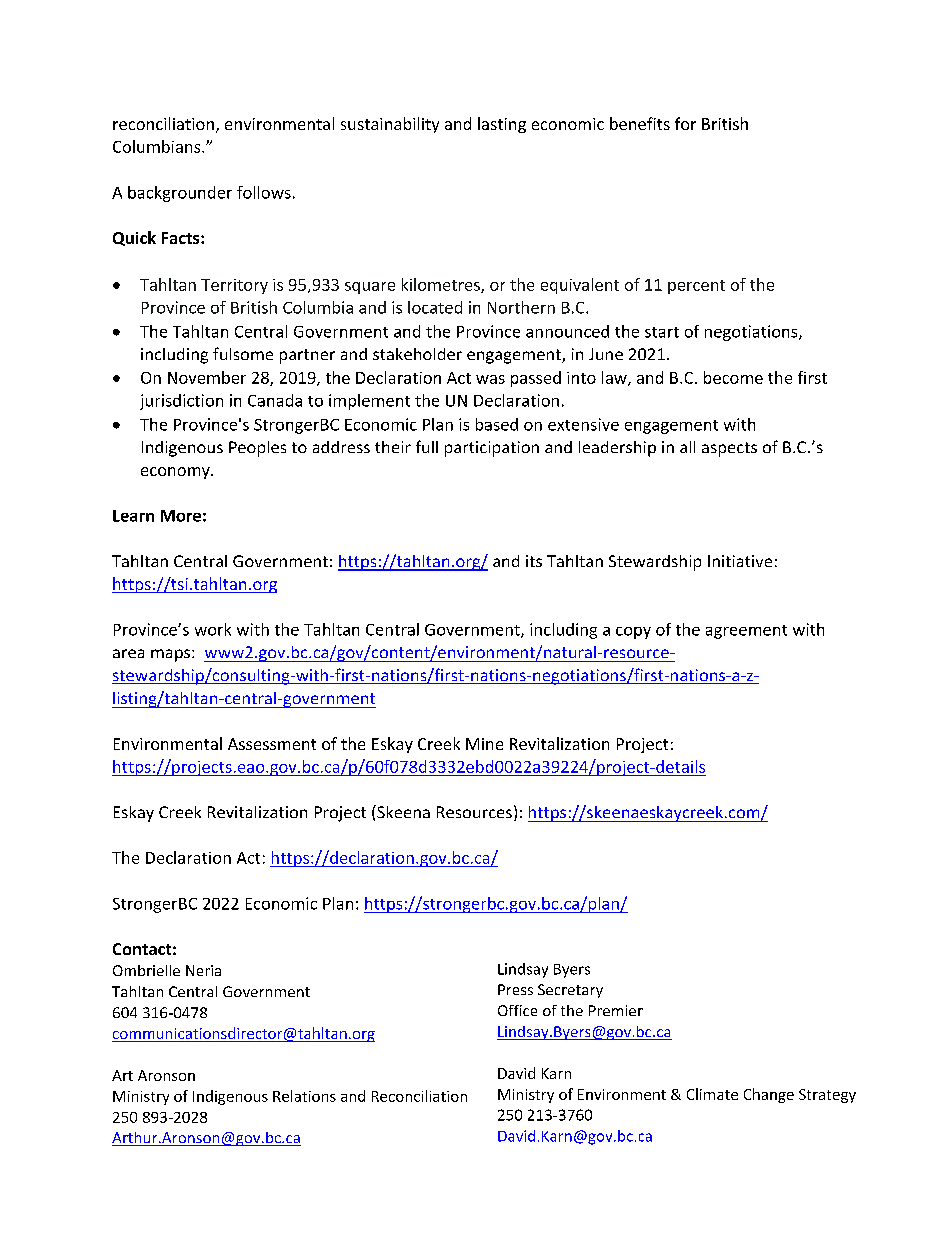 The height and width of the image is (1233, 952). What do you see at coordinates (264, 192) in the image?
I see `follows` at bounding box center [264, 192].
